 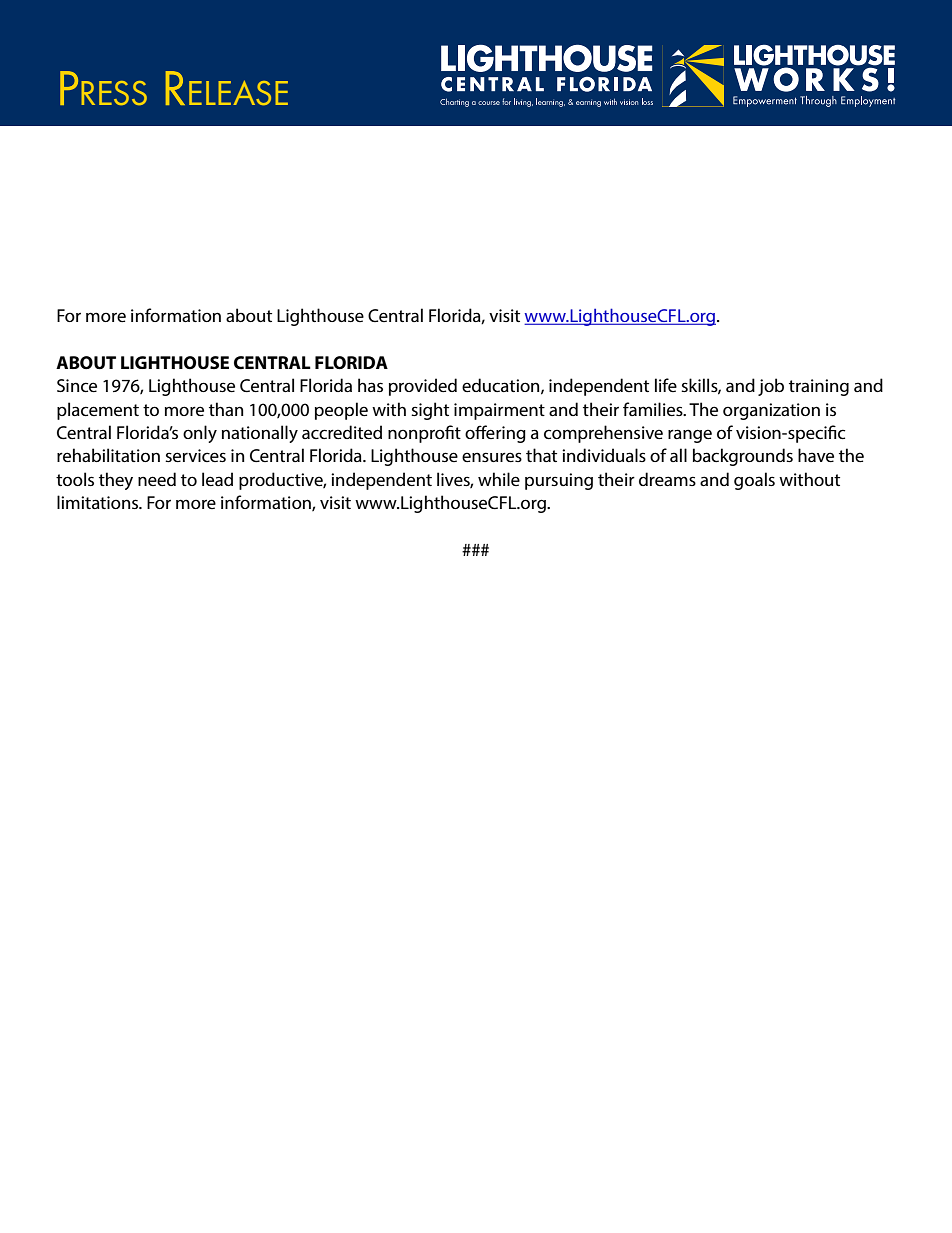 What do you see at coordinates (200, 434) in the document?
I see `only` at bounding box center [200, 434].
